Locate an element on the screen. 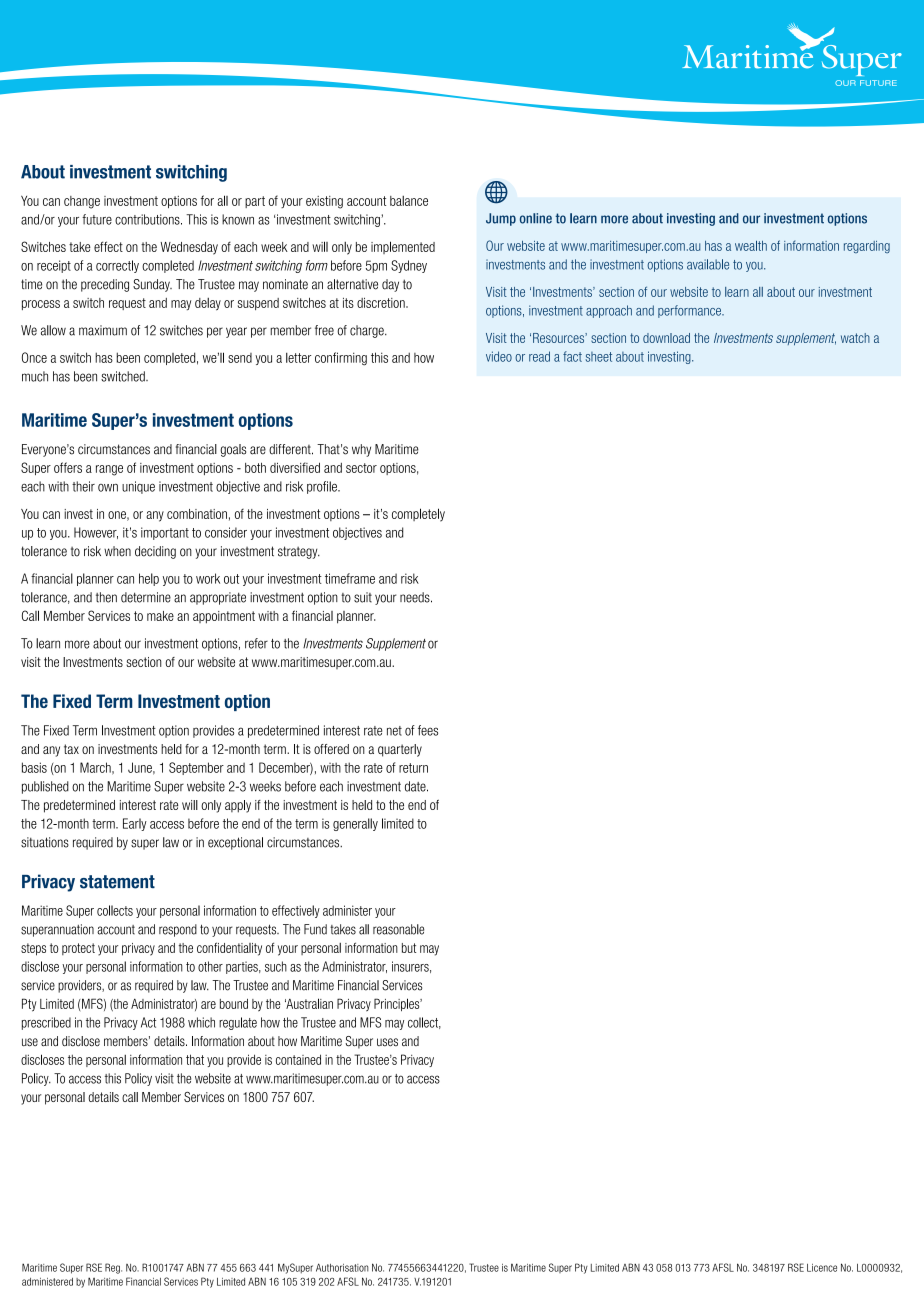 This screenshot has width=924, height=1308. Authorisation is located at coordinates (342, 1267).
